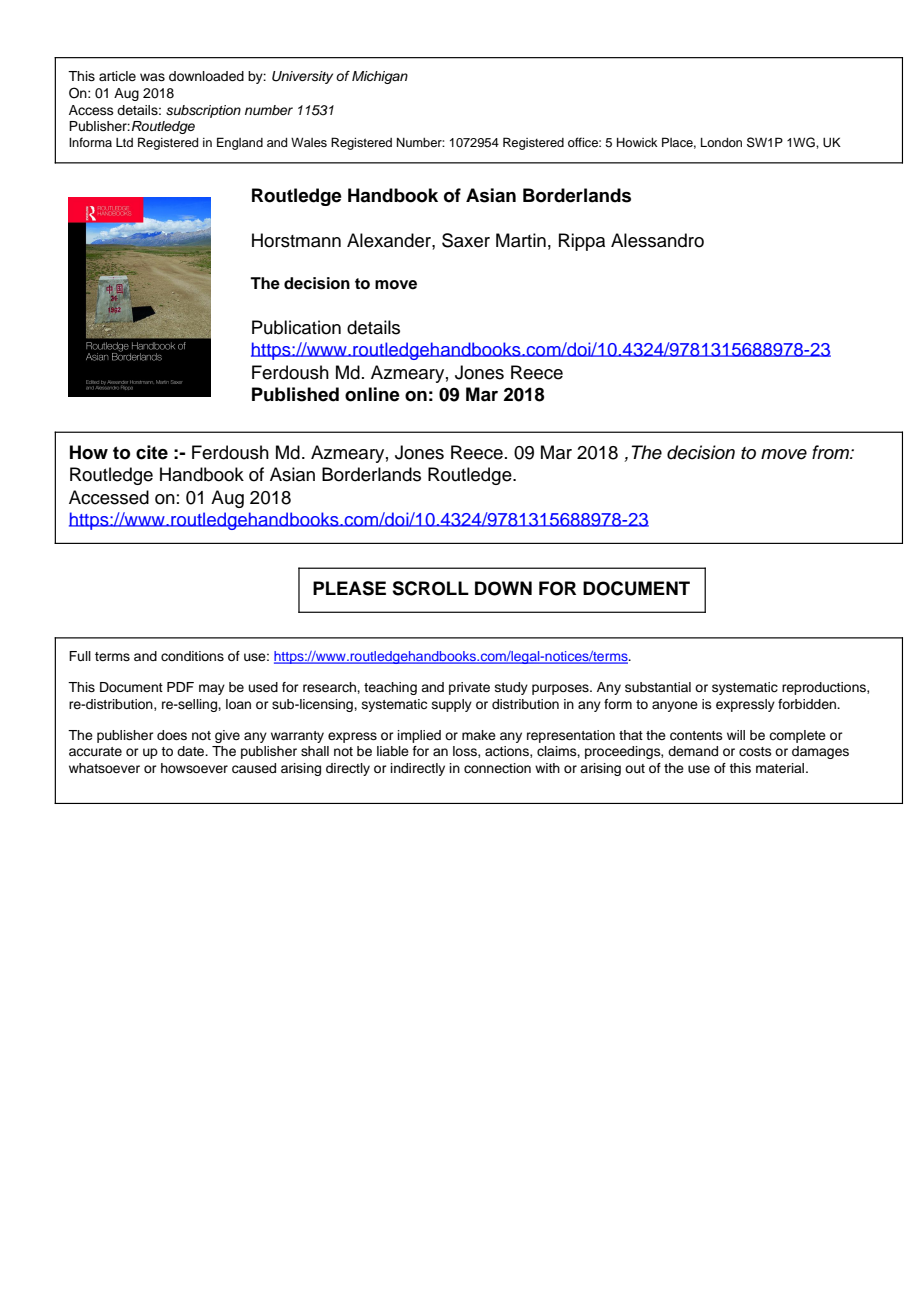 The width and height of the page is (924, 1308). Describe the element at coordinates (657, 240) in the page. I see `Alessandro` at that location.
